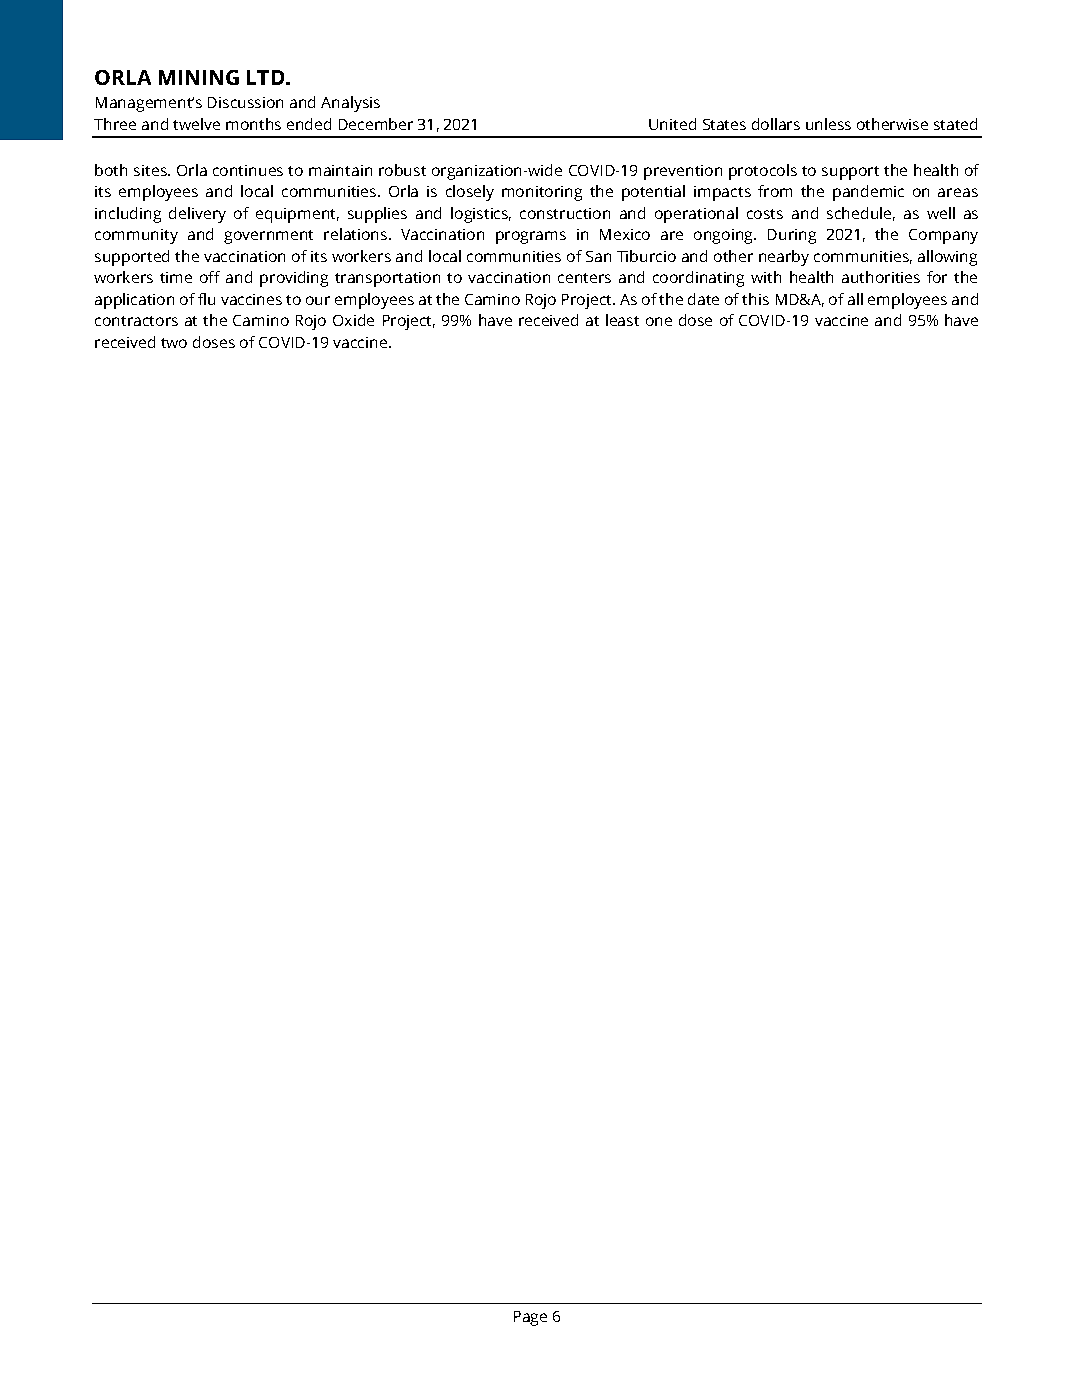 This page has height=1390, width=1074. What do you see at coordinates (530, 1318) in the page?
I see `Page` at bounding box center [530, 1318].
